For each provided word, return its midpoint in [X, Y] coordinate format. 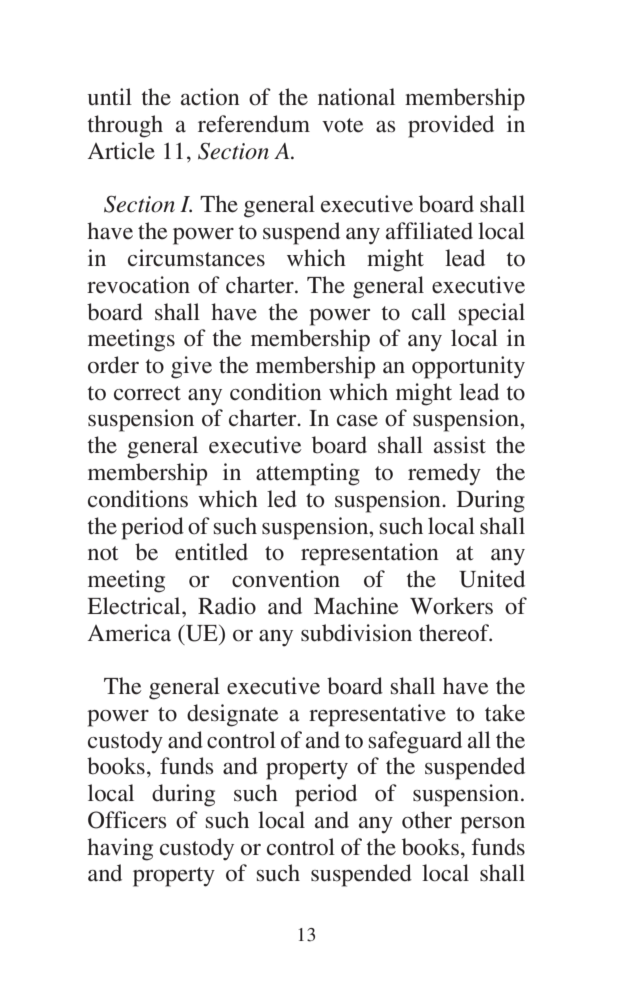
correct [147, 393]
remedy [444, 474]
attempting [308, 474]
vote [343, 125]
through [125, 126]
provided [451, 126]
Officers [127, 820]
